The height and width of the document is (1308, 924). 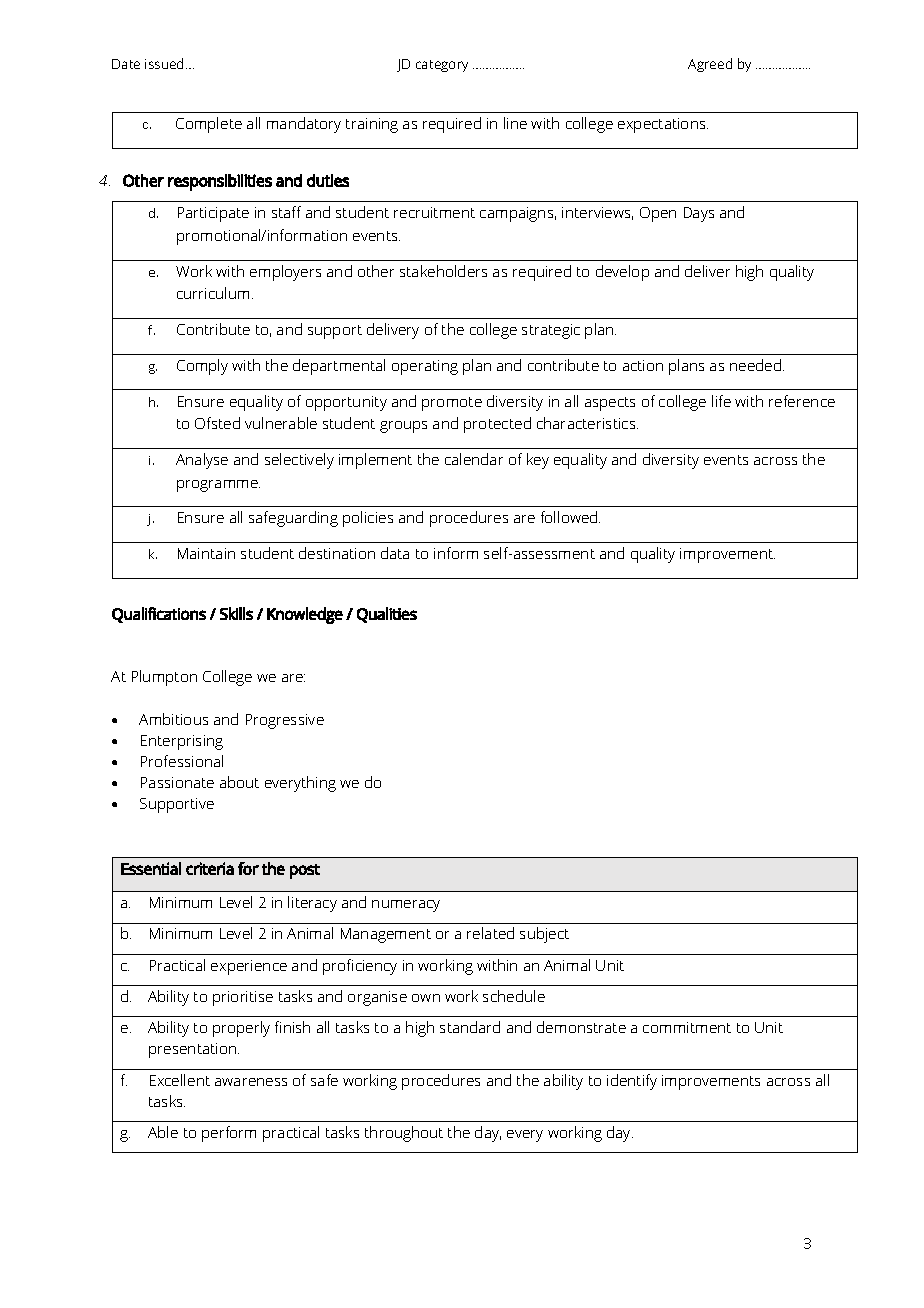 I want to click on needed, so click(x=757, y=365).
